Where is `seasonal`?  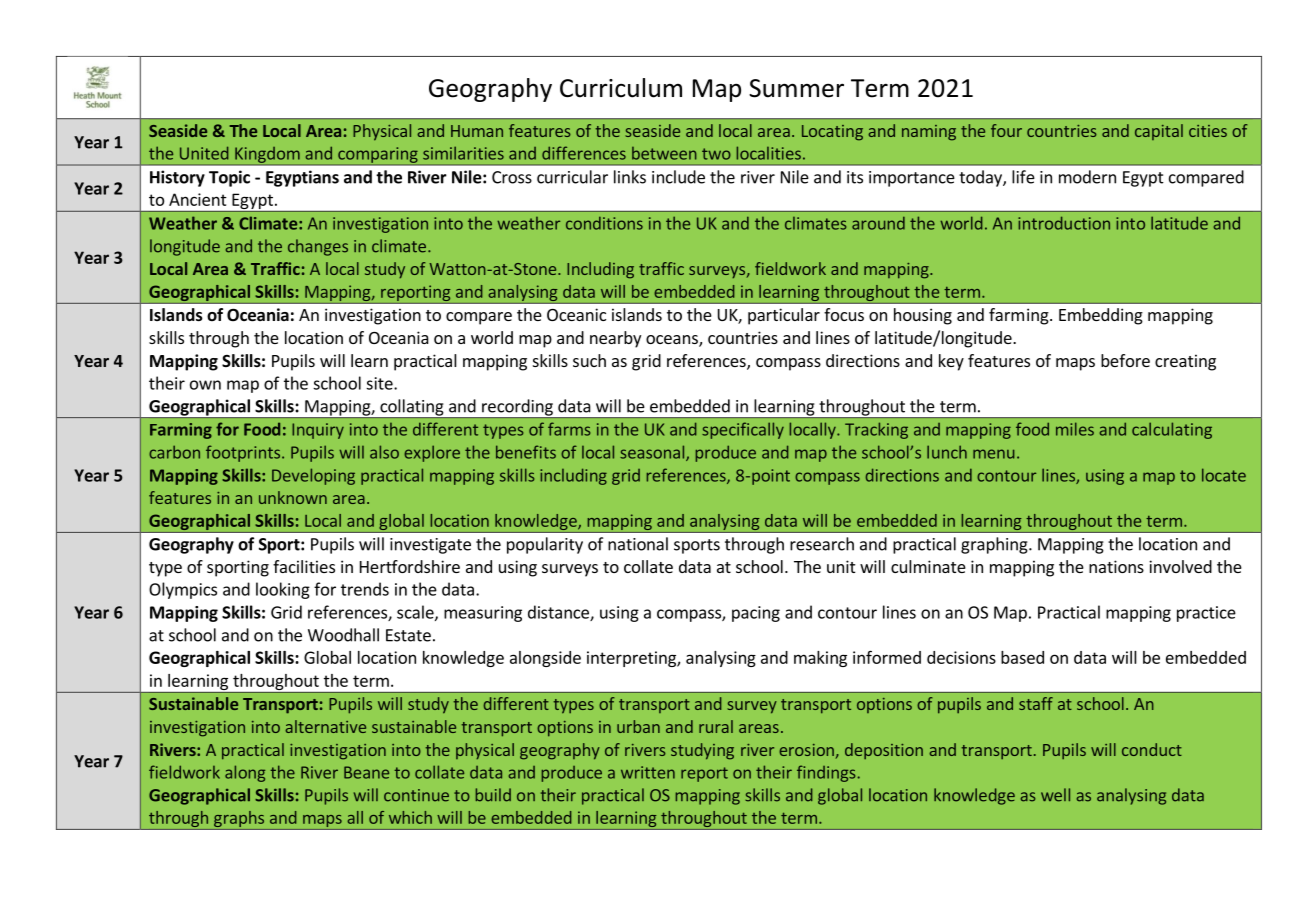 seasonal is located at coordinates (653, 453).
